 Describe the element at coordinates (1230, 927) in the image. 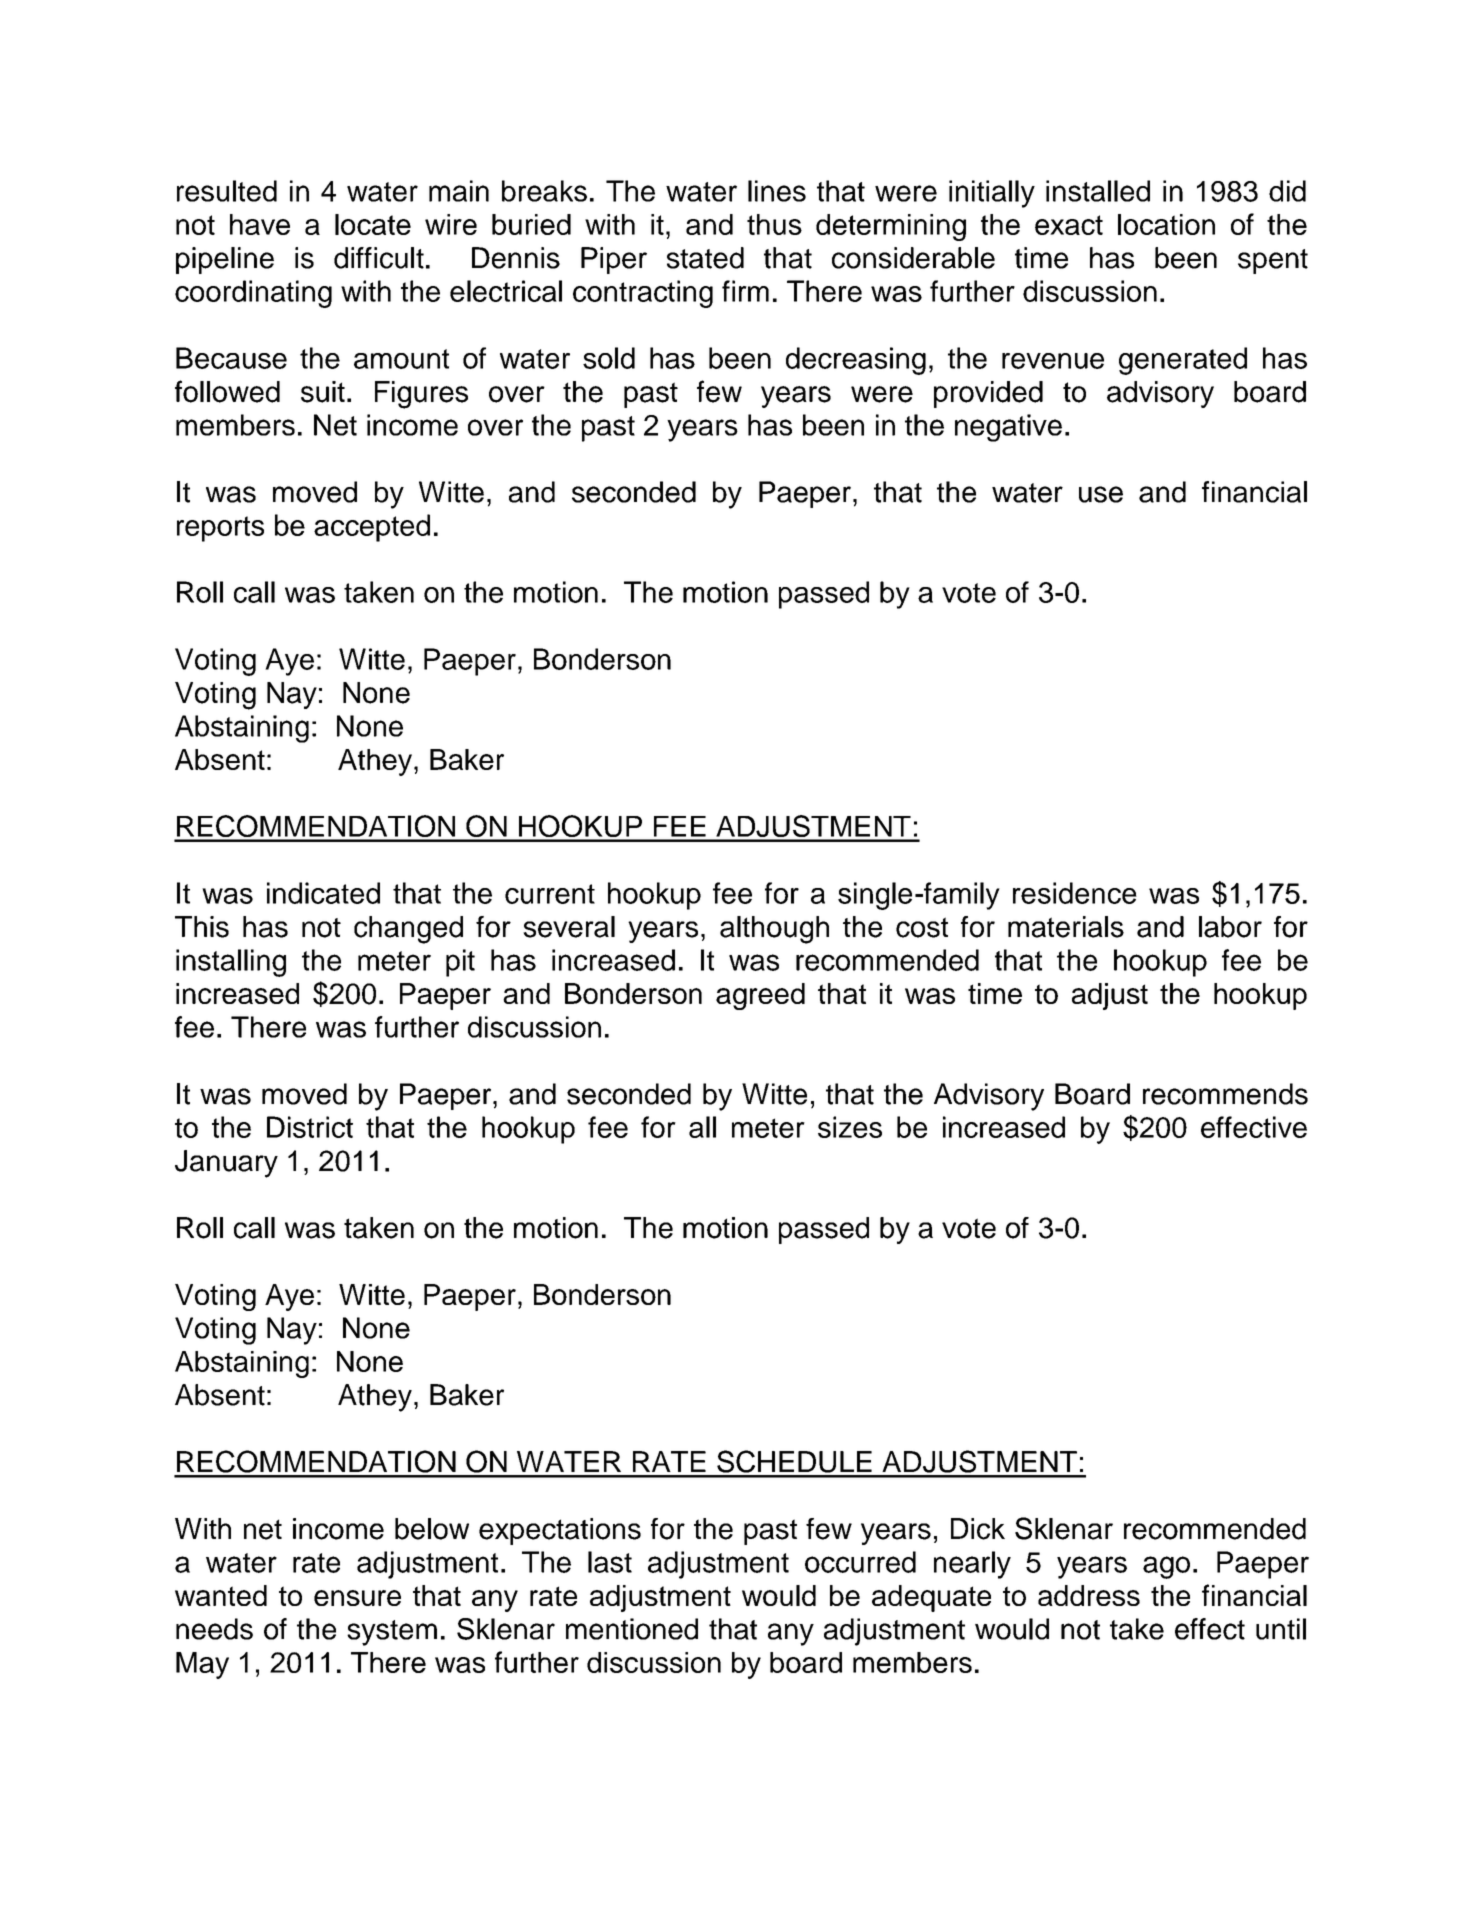

I see `labor` at that location.
